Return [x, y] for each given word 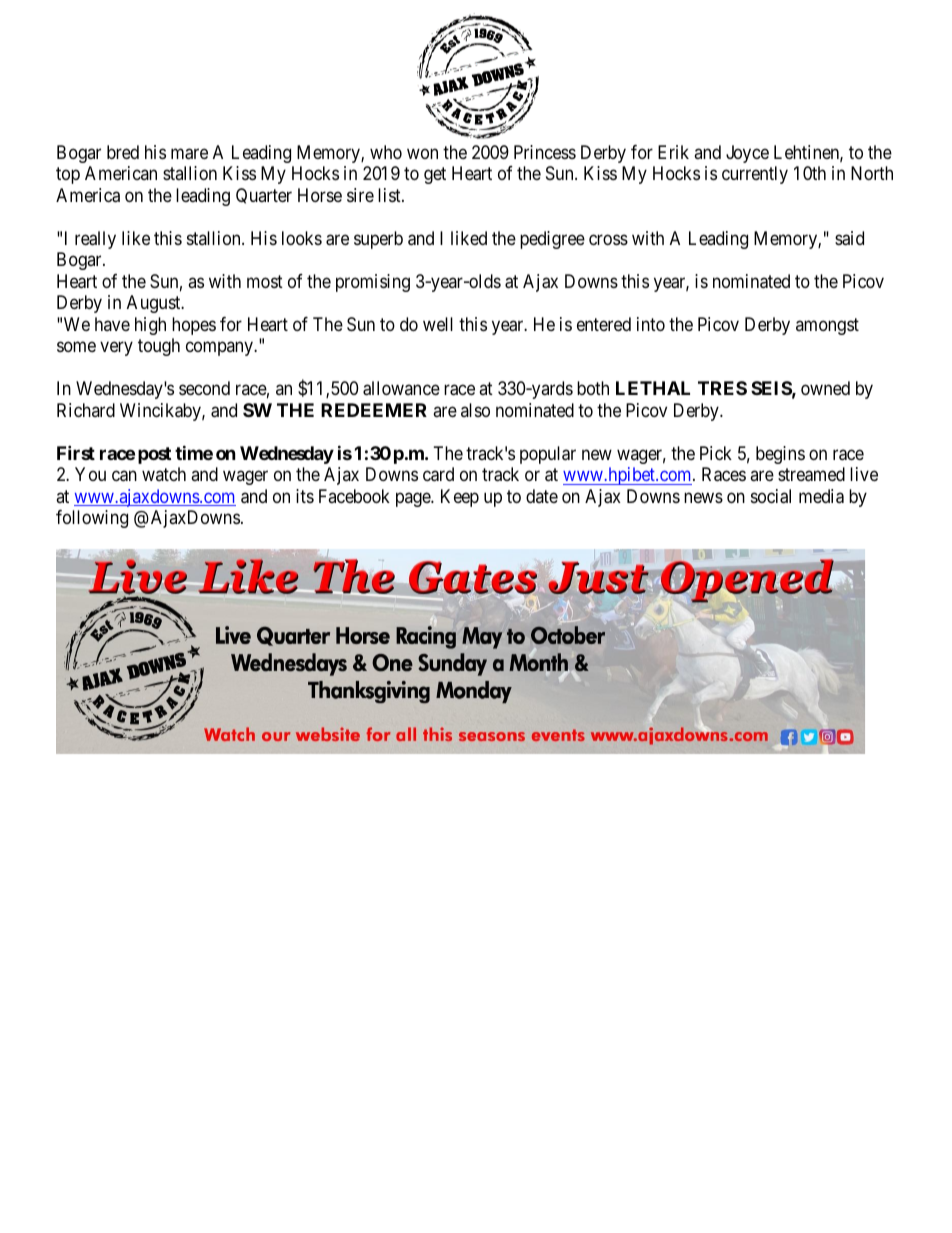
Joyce [747, 154]
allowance [401, 388]
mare [189, 154]
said [849, 238]
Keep [460, 498]
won [422, 153]
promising [373, 283]
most [265, 281]
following [92, 519]
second [204, 388]
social [771, 496]
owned [825, 388]
